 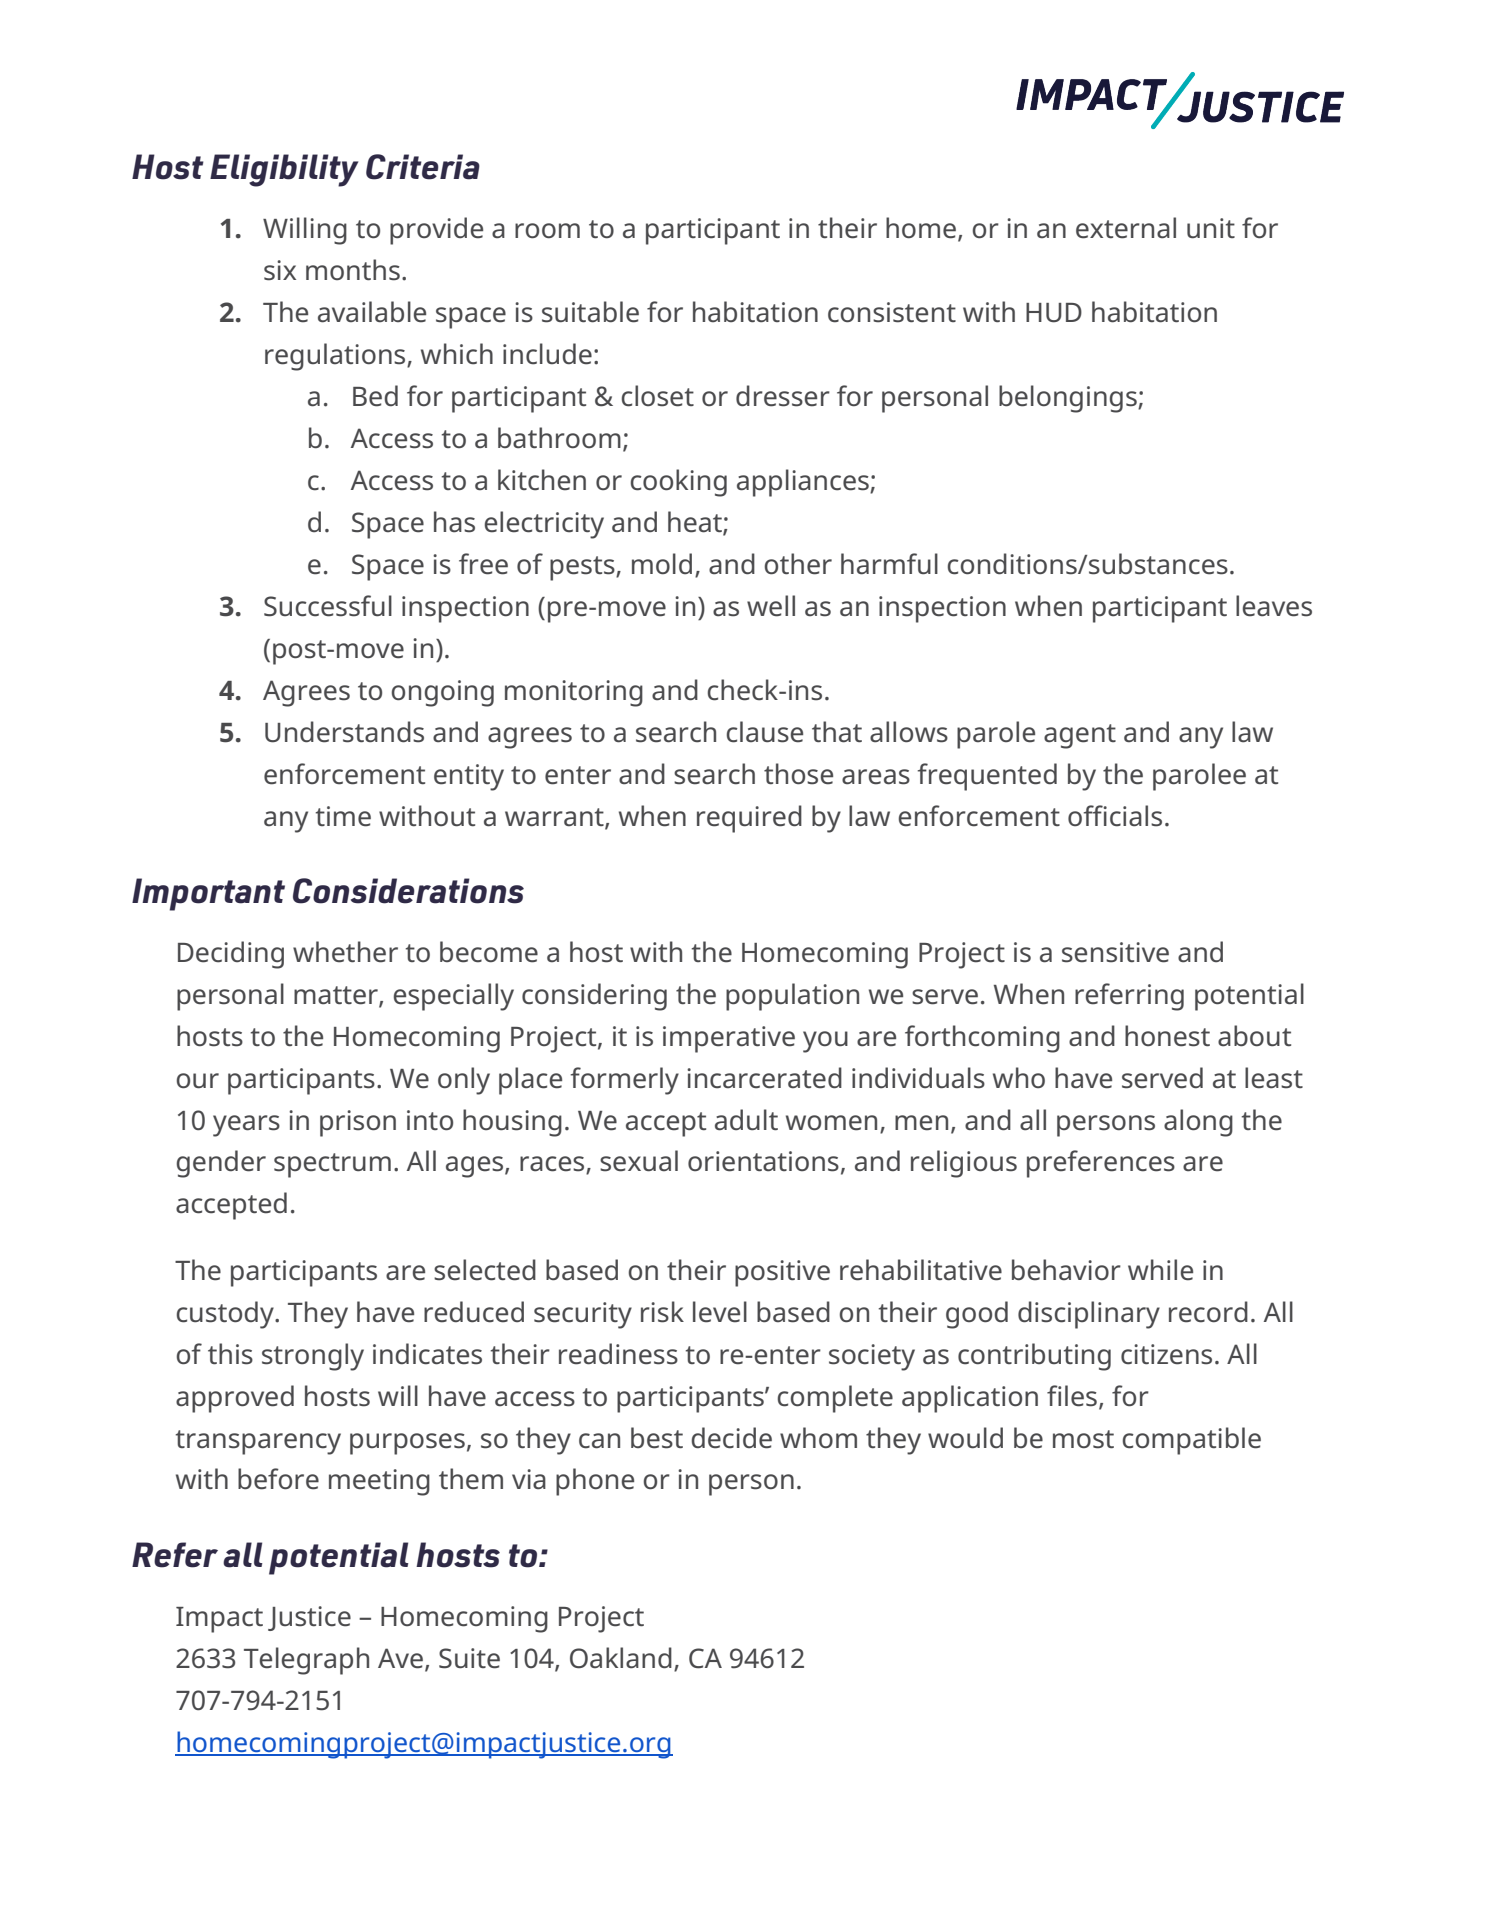 What do you see at coordinates (284, 170) in the page?
I see `Eligibility` at bounding box center [284, 170].
